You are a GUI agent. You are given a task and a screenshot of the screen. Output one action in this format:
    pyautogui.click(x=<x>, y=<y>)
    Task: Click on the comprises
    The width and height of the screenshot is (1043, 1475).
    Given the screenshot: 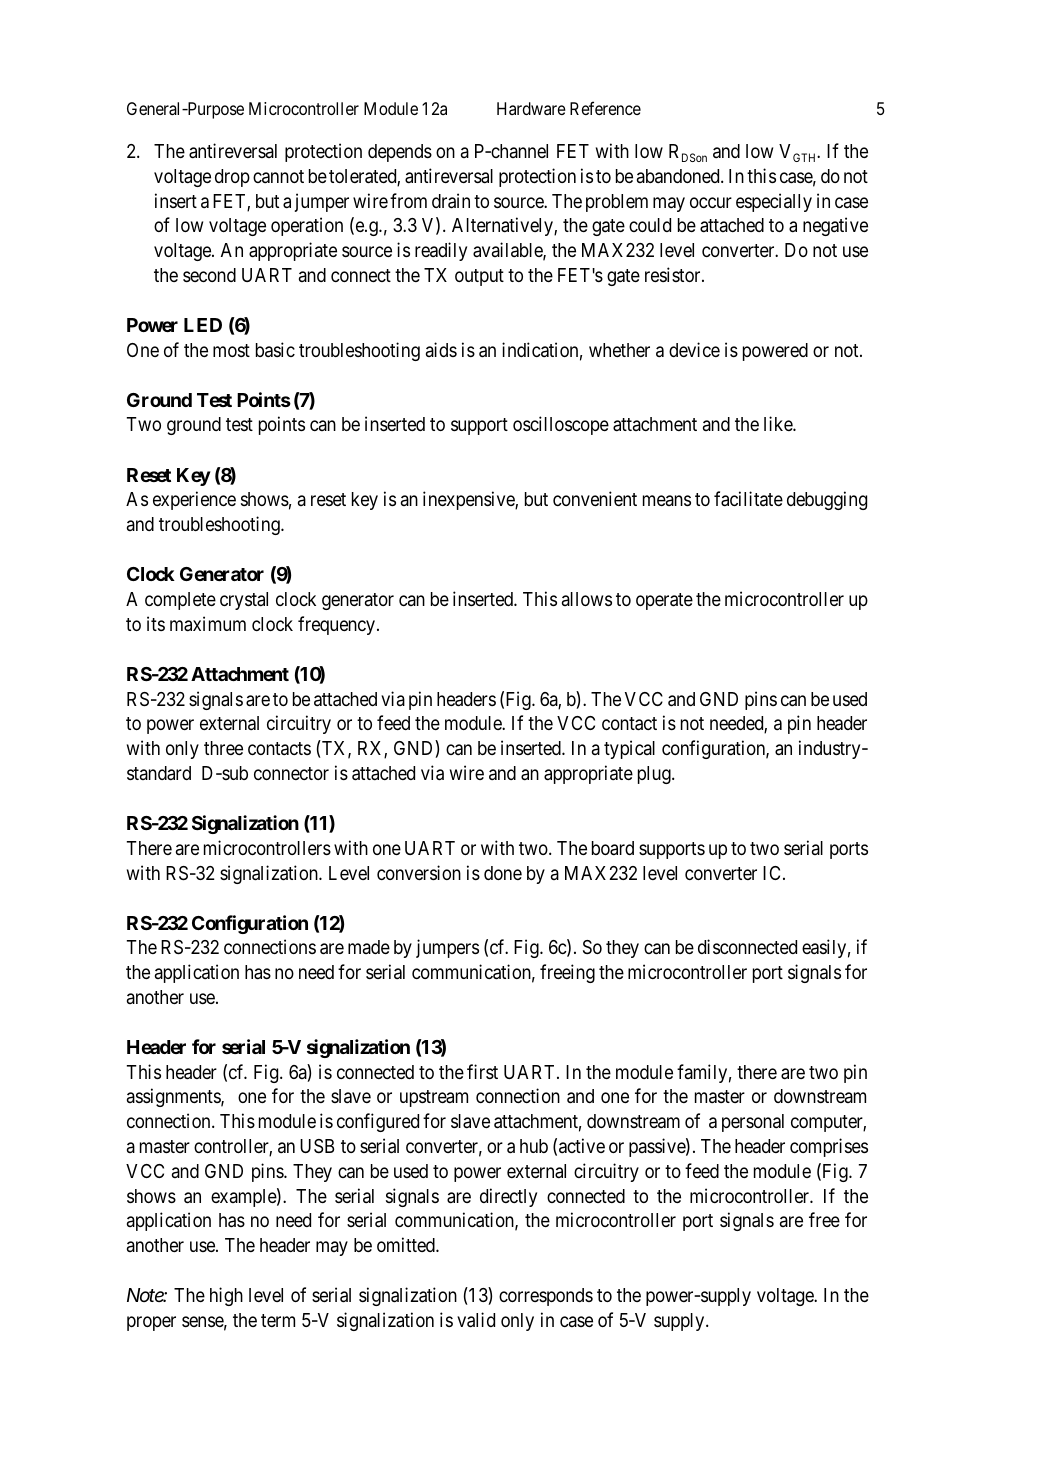 What is the action you would take?
    pyautogui.click(x=829, y=1147)
